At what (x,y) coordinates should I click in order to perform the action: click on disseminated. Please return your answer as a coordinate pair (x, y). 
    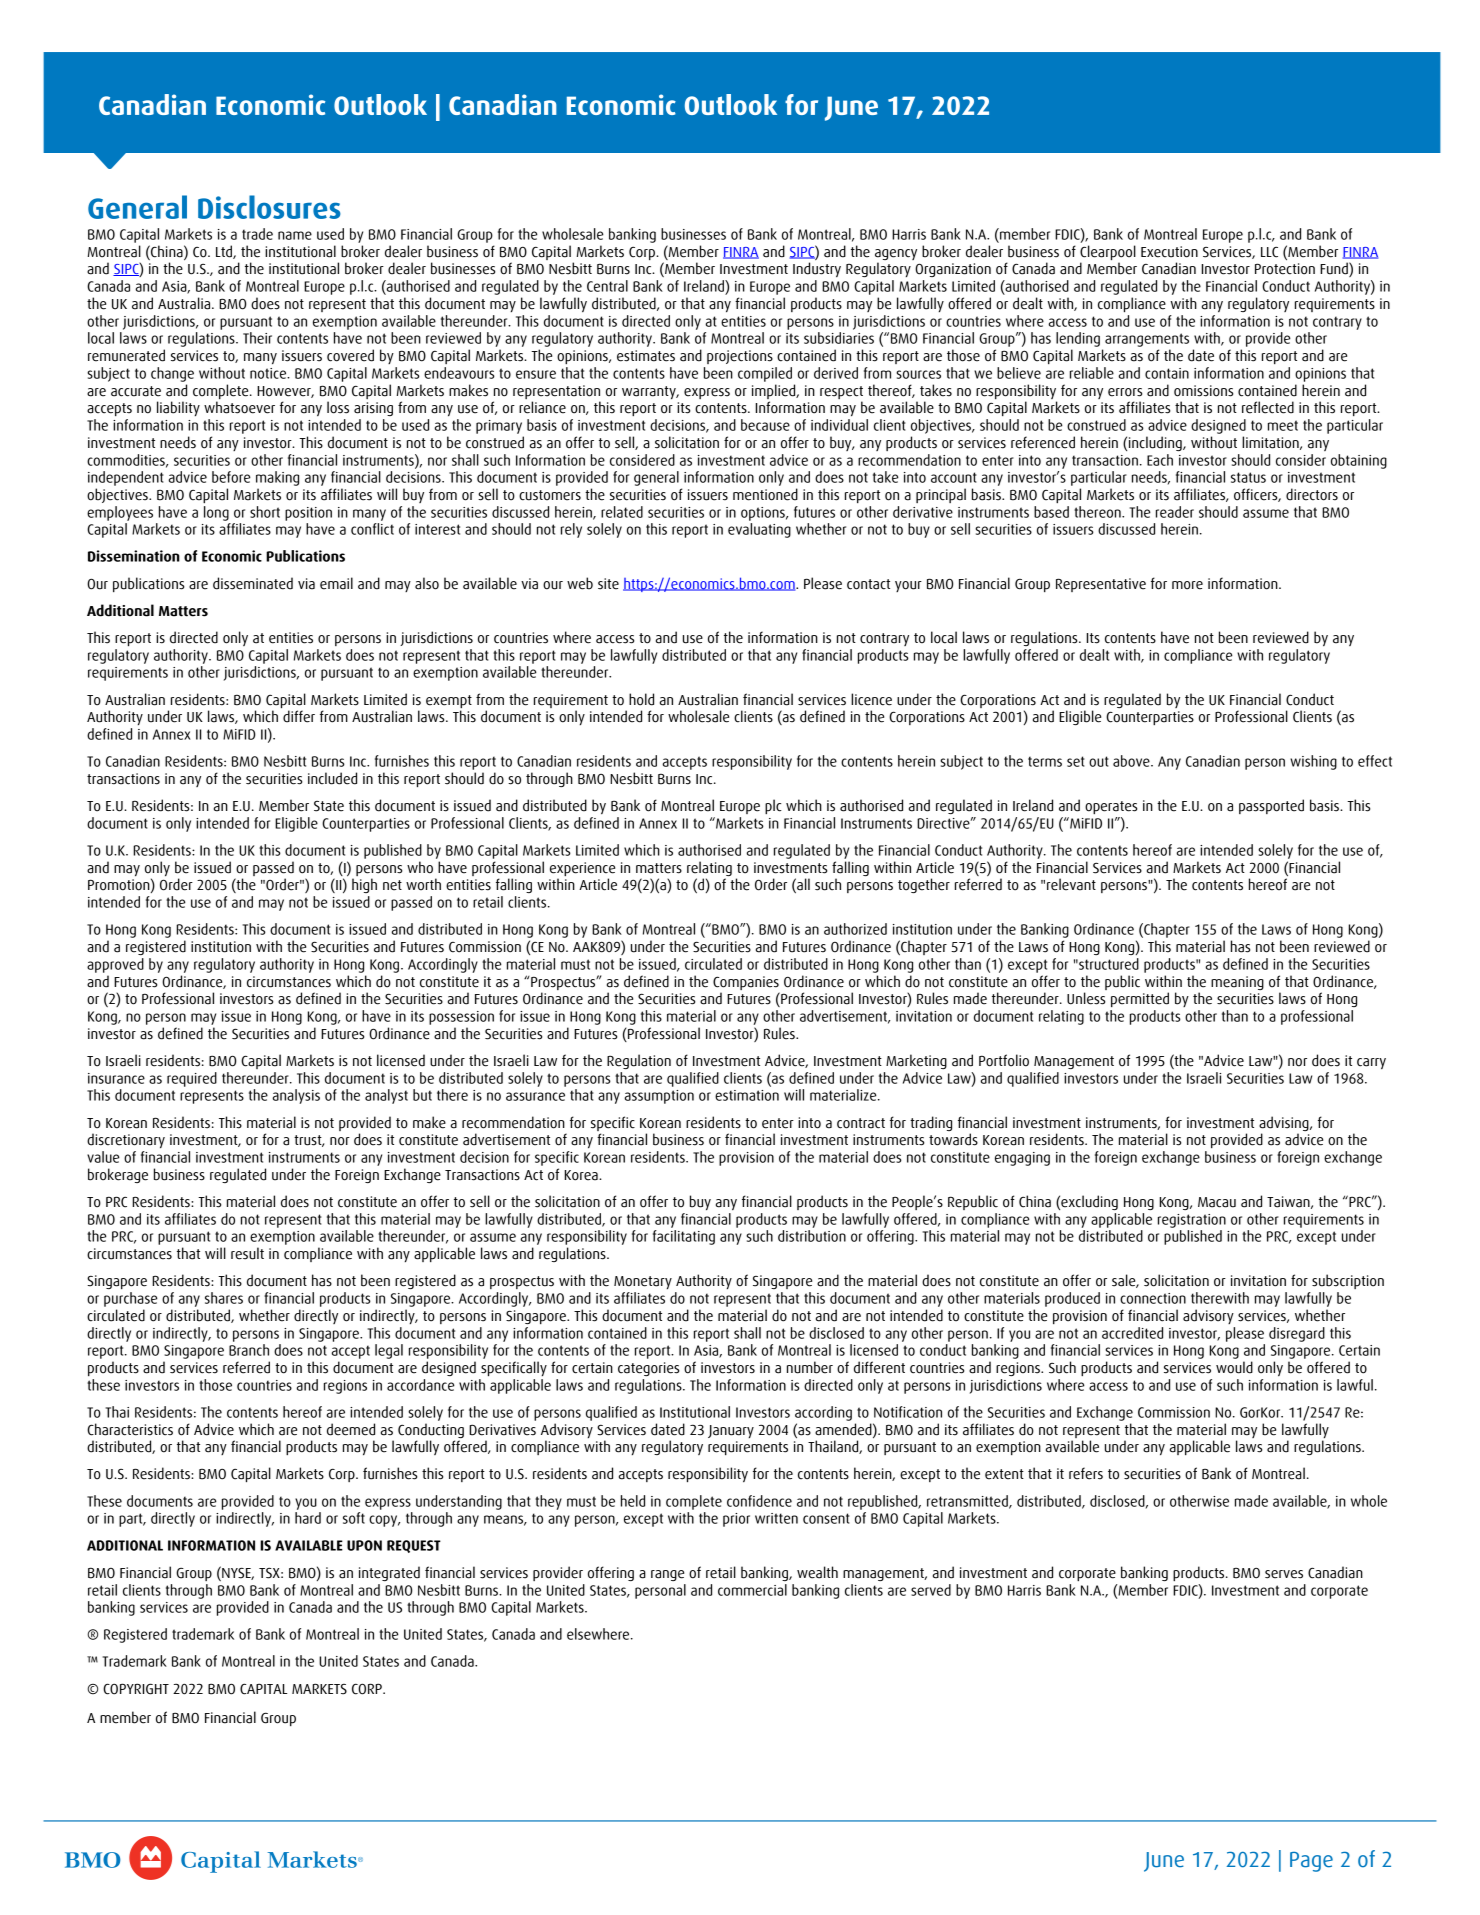
    Looking at the image, I should click on (253, 583).
